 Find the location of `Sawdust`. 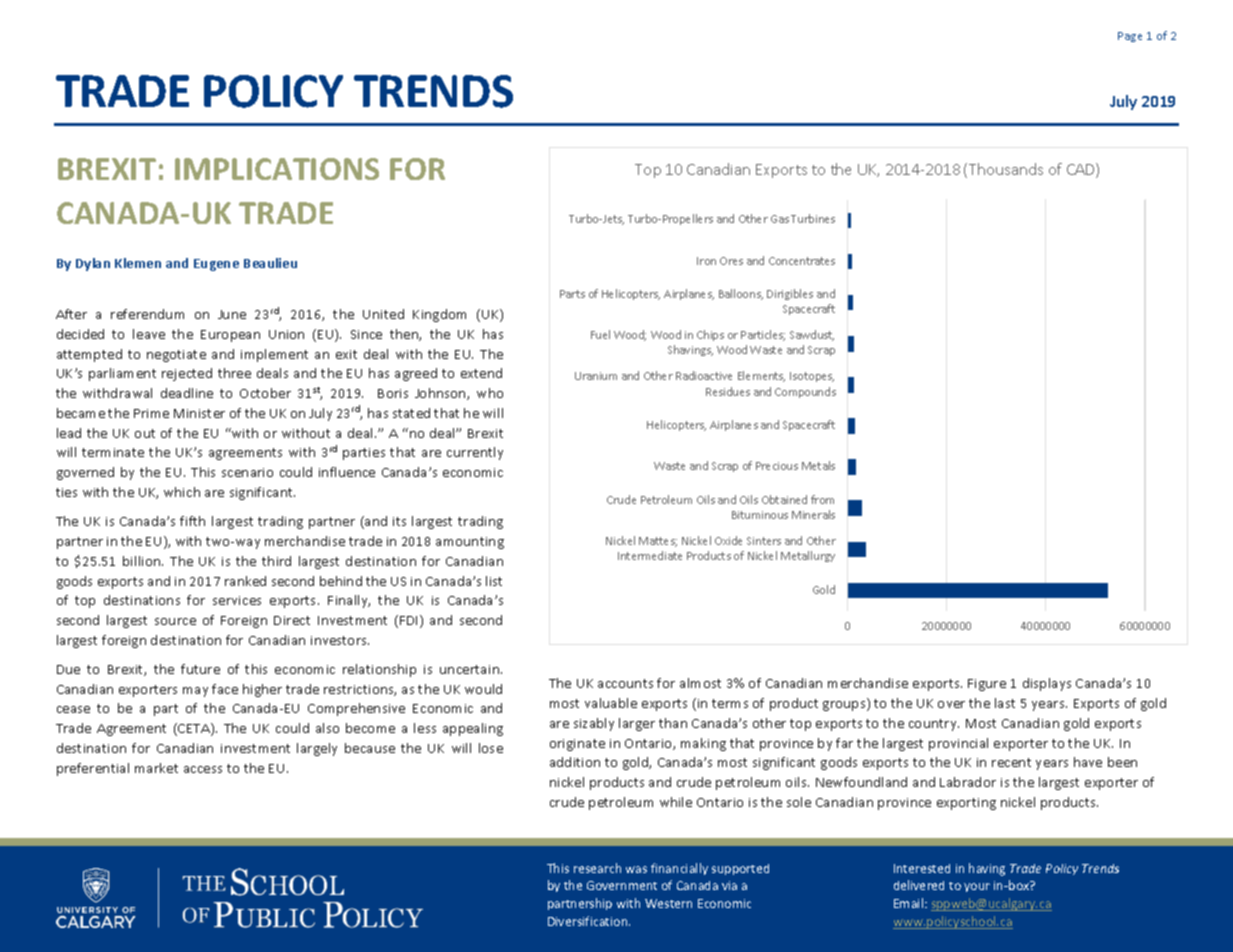

Sawdust is located at coordinates (812, 335).
